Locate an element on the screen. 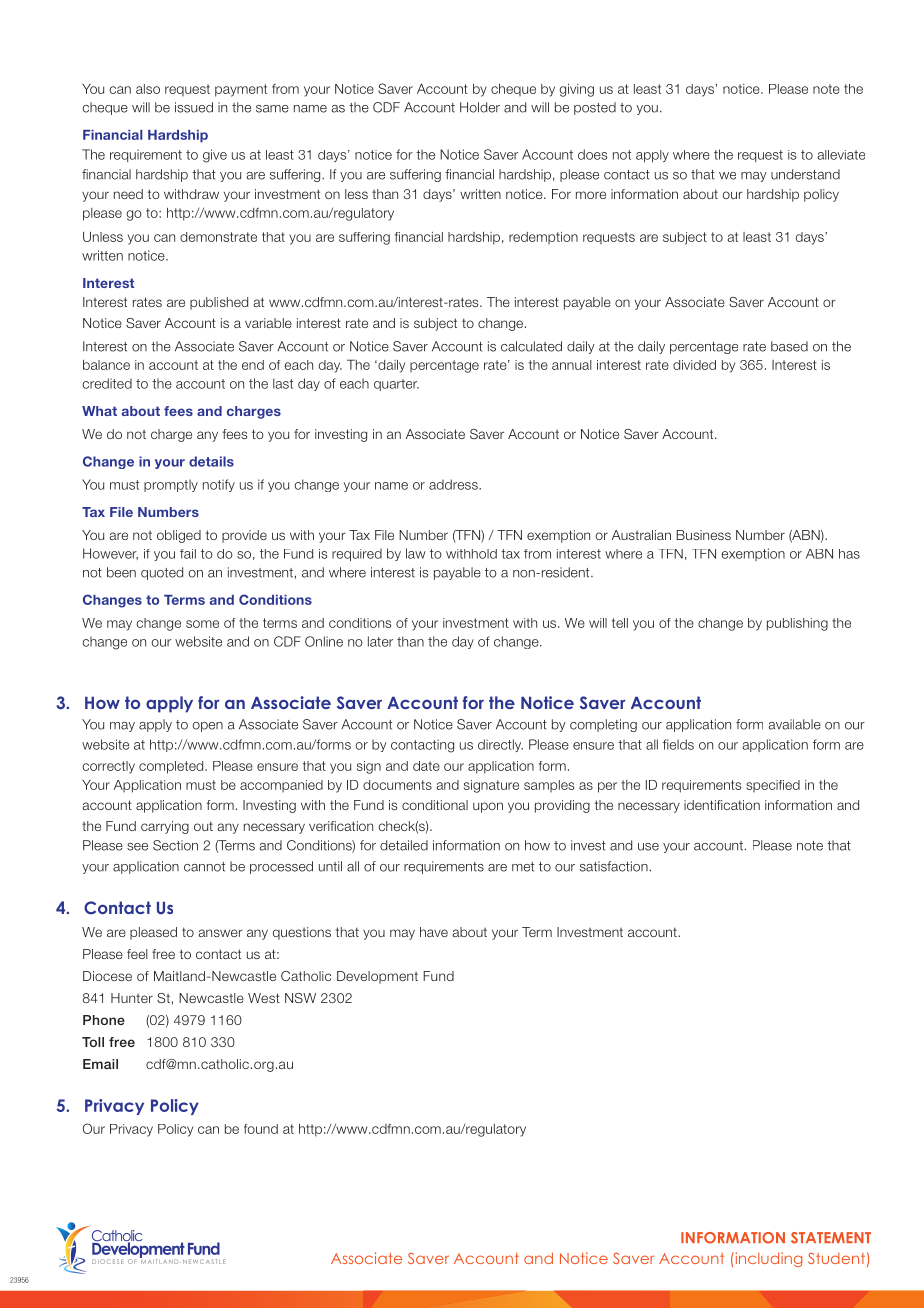 The width and height of the screenshot is (924, 1308). based is located at coordinates (789, 346).
